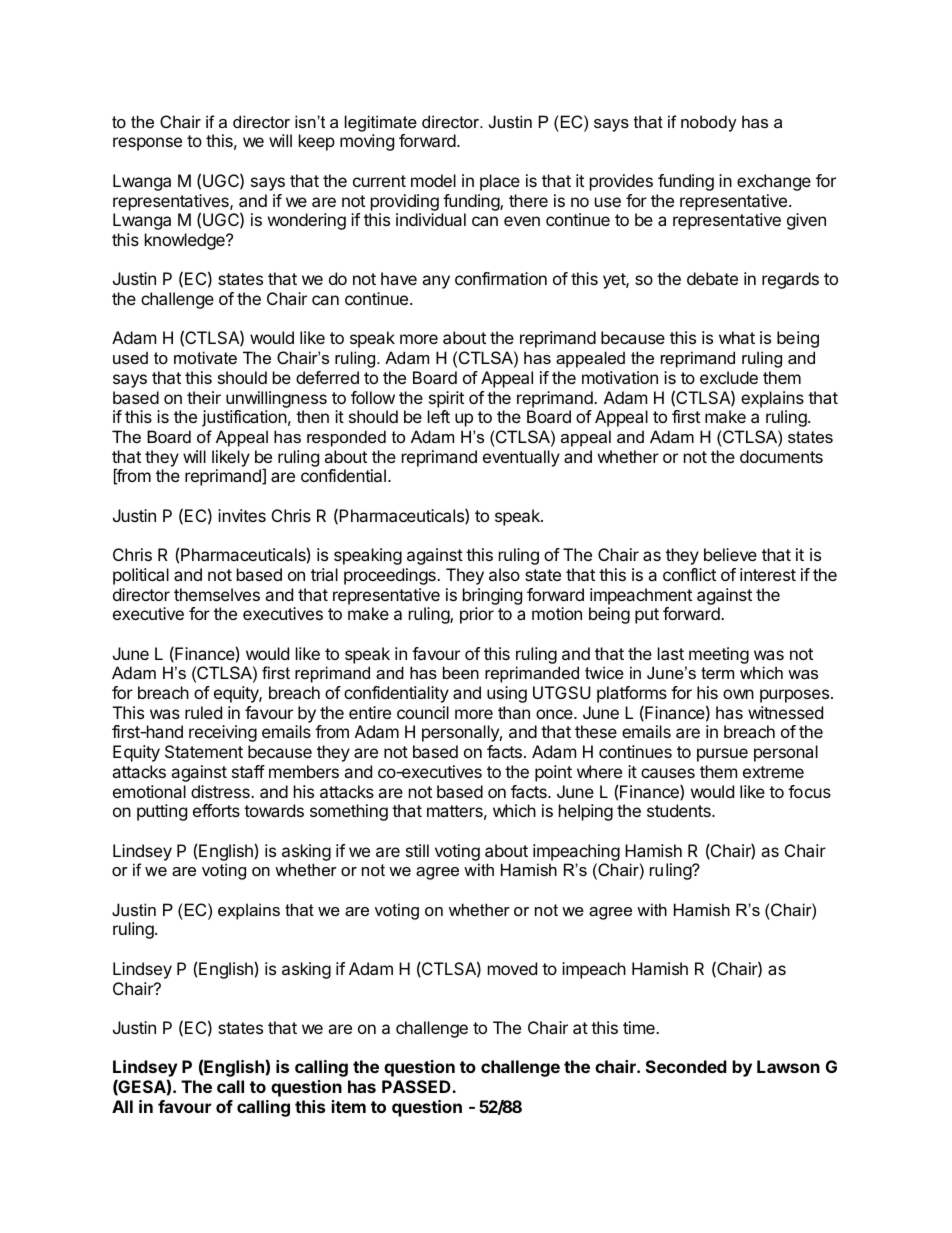 This document has width=952, height=1233. What do you see at coordinates (680, 810) in the document?
I see `students` at bounding box center [680, 810].
